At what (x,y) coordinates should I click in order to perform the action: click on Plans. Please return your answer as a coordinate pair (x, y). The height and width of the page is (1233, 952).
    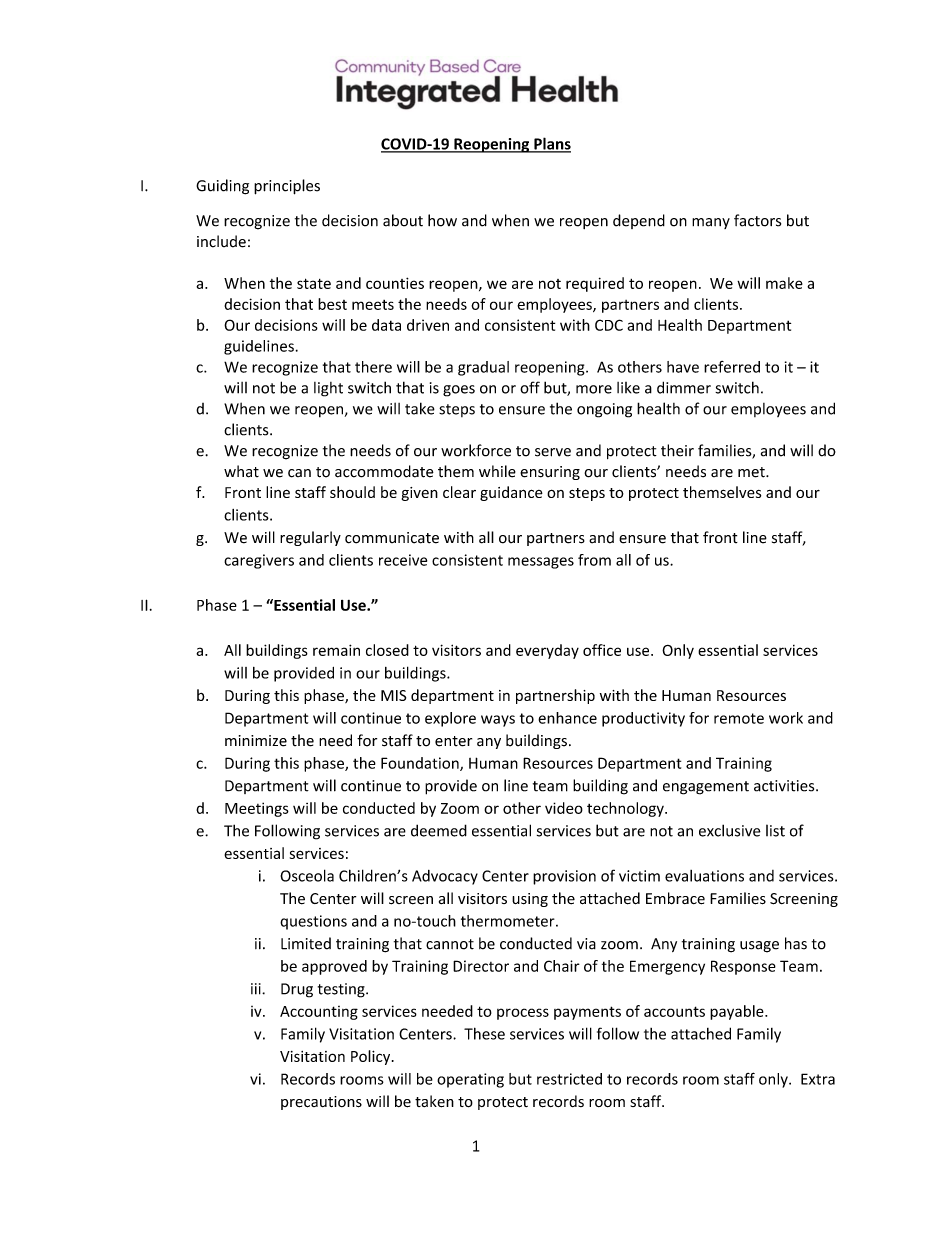
    Looking at the image, I should click on (551, 144).
